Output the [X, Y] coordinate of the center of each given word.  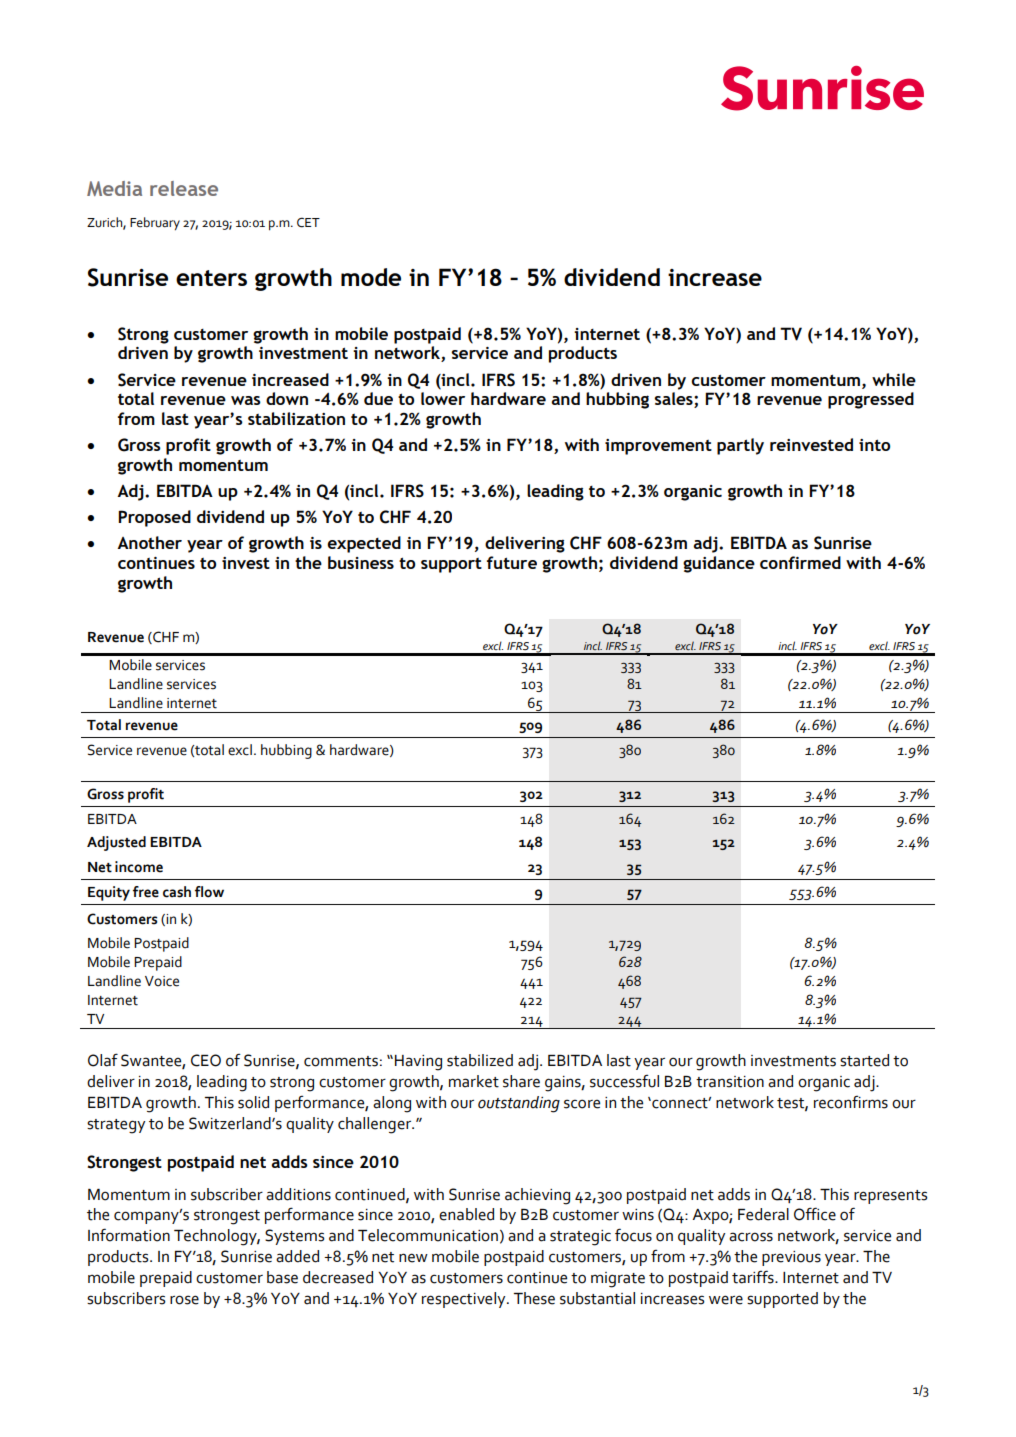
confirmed [800, 562]
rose [184, 1300]
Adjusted [116, 843]
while [894, 379]
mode [371, 277]
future [512, 562]
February [155, 223]
